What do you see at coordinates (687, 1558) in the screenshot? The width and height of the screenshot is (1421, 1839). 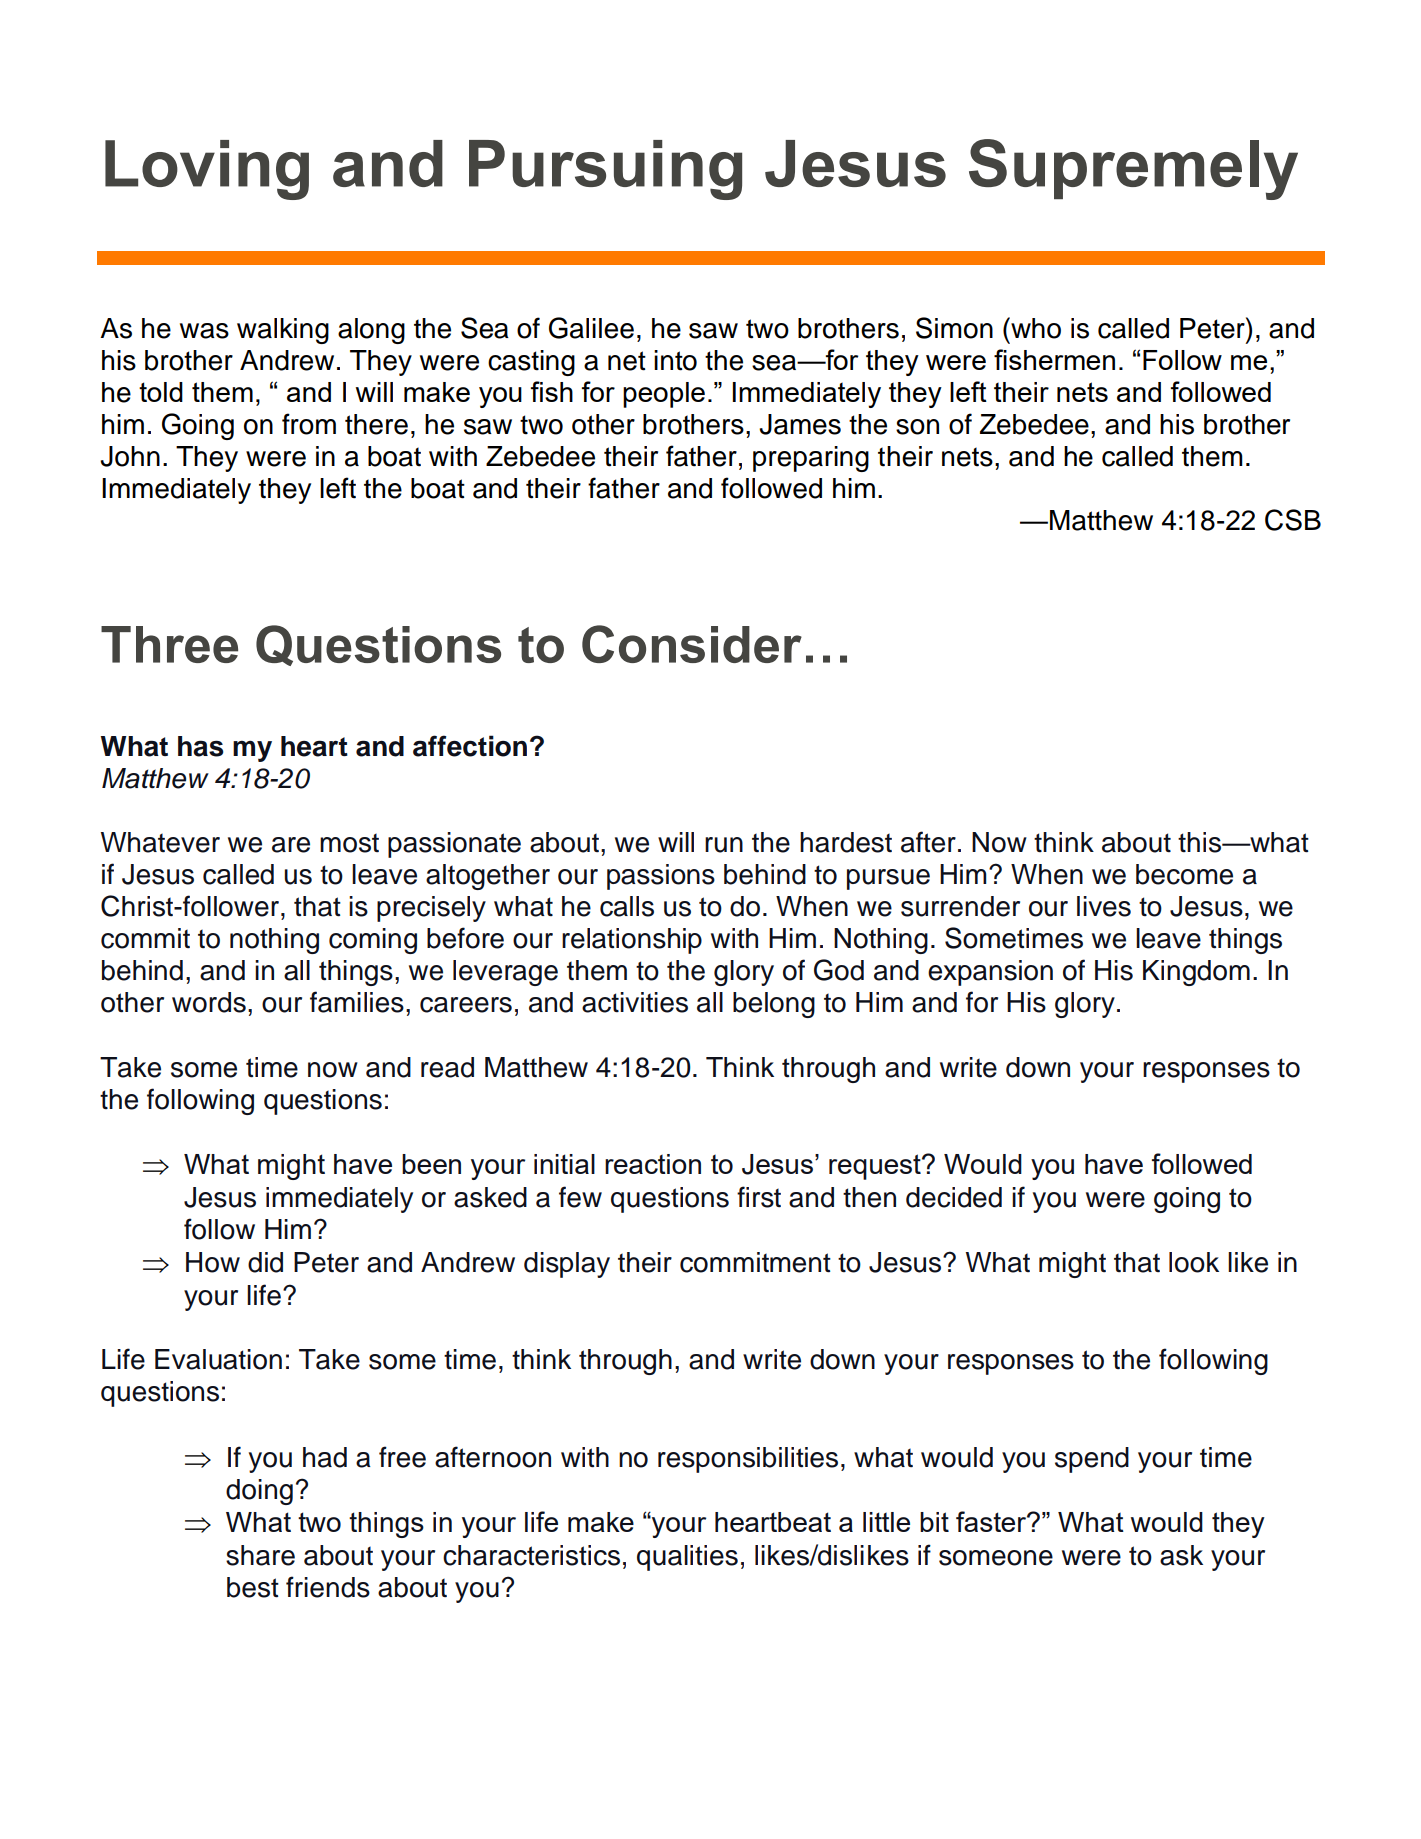 I see `qualities` at bounding box center [687, 1558].
